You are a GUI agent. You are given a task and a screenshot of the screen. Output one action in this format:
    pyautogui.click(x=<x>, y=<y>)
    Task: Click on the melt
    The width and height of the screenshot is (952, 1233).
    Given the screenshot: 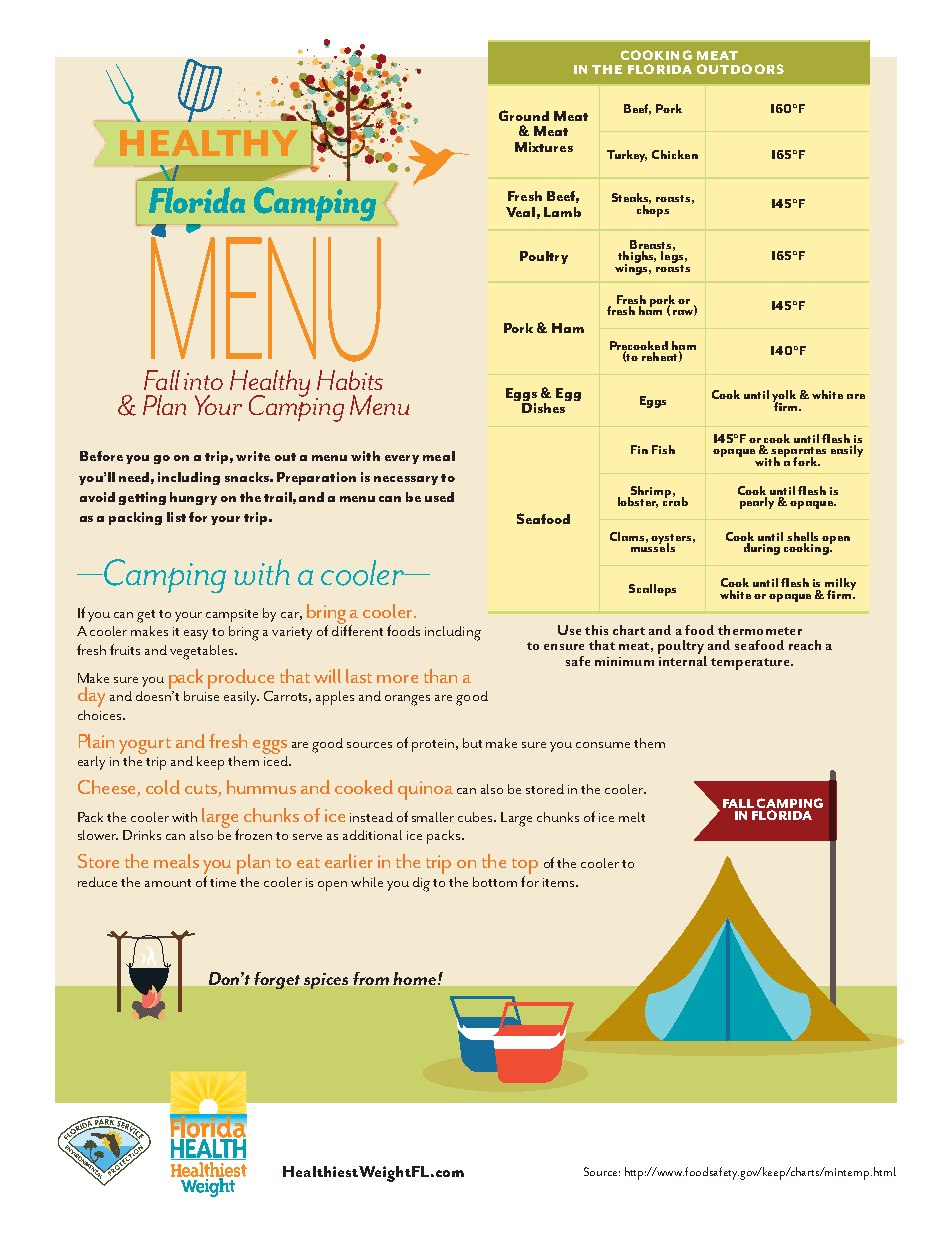 What is the action you would take?
    pyautogui.click(x=632, y=817)
